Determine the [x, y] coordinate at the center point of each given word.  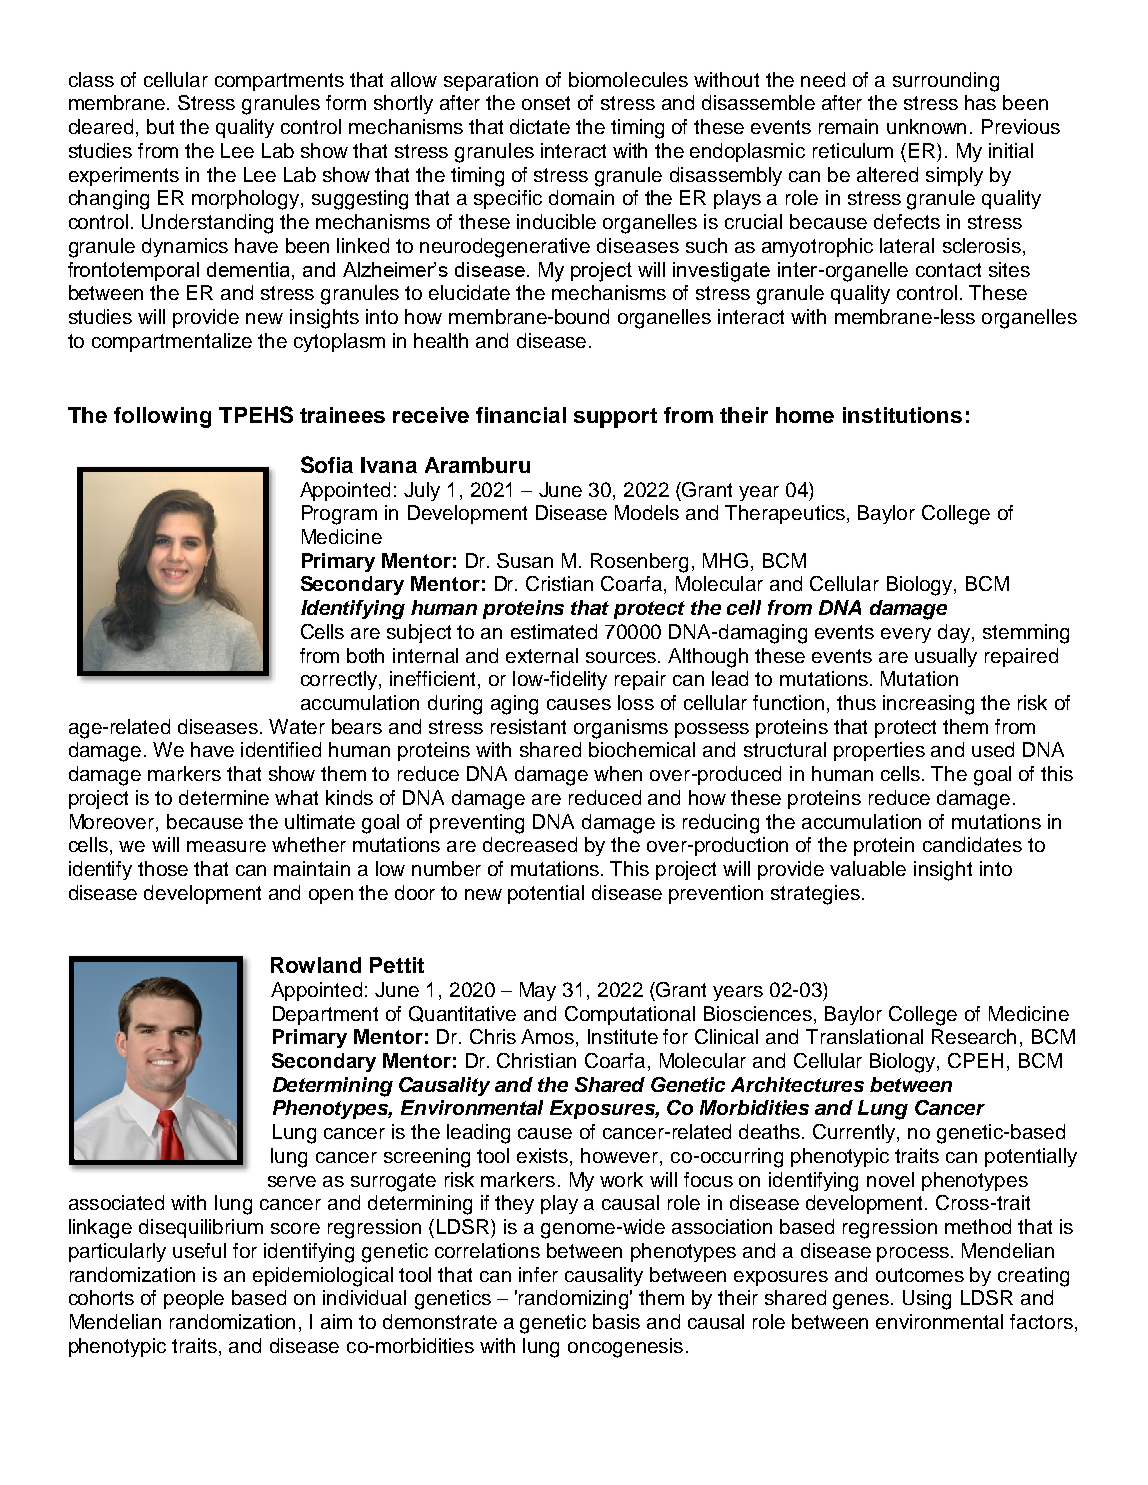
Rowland [316, 965]
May [538, 991]
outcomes [920, 1275]
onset [546, 103]
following [162, 417]
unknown [926, 126]
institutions [902, 415]
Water [297, 726]
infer [538, 1274]
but [160, 126]
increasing [928, 705]
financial [521, 415]
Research [974, 1036]
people [194, 1299]
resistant [528, 726]
